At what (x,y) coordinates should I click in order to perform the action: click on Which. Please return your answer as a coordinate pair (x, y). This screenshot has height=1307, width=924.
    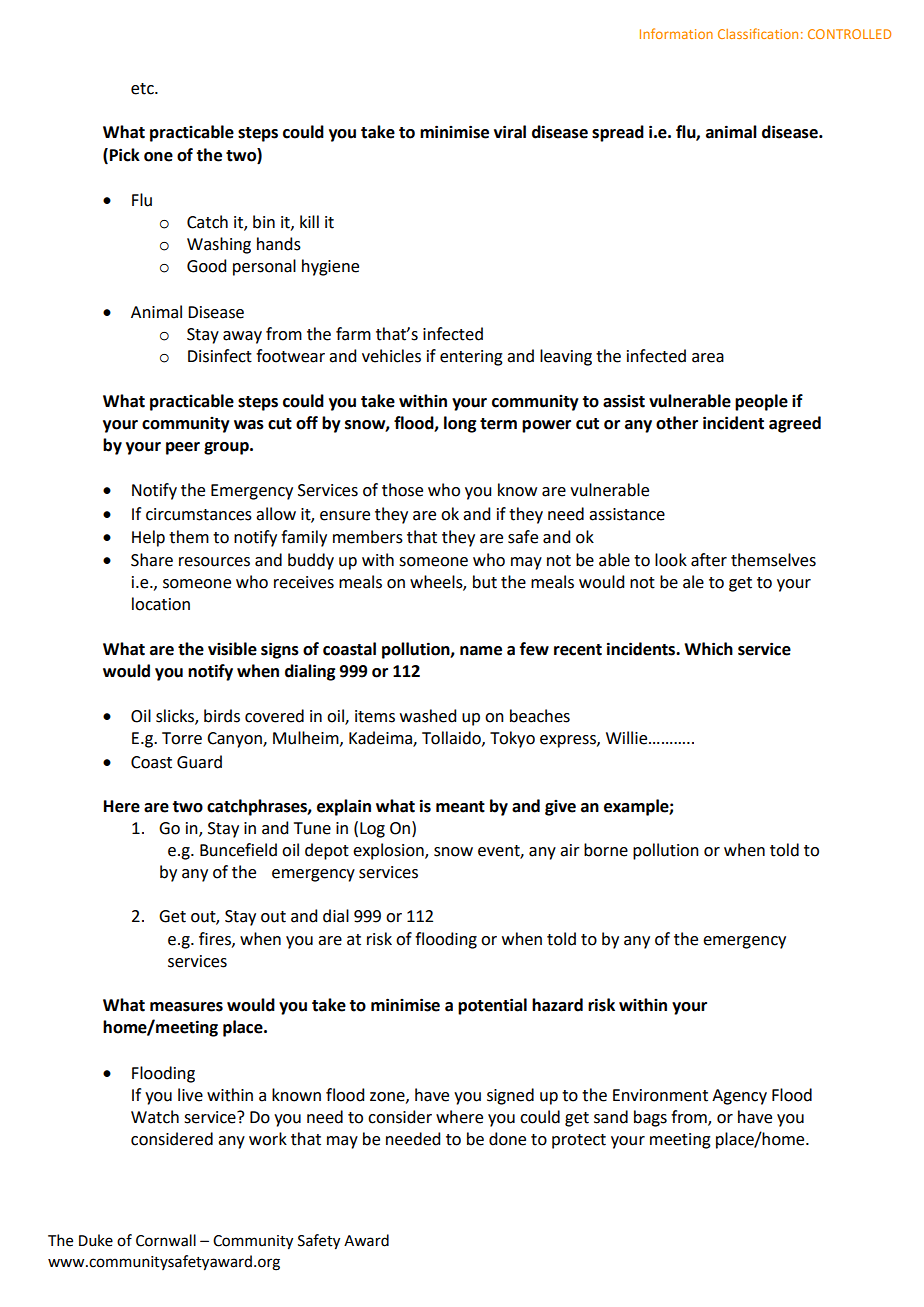
    Looking at the image, I should click on (708, 649).
